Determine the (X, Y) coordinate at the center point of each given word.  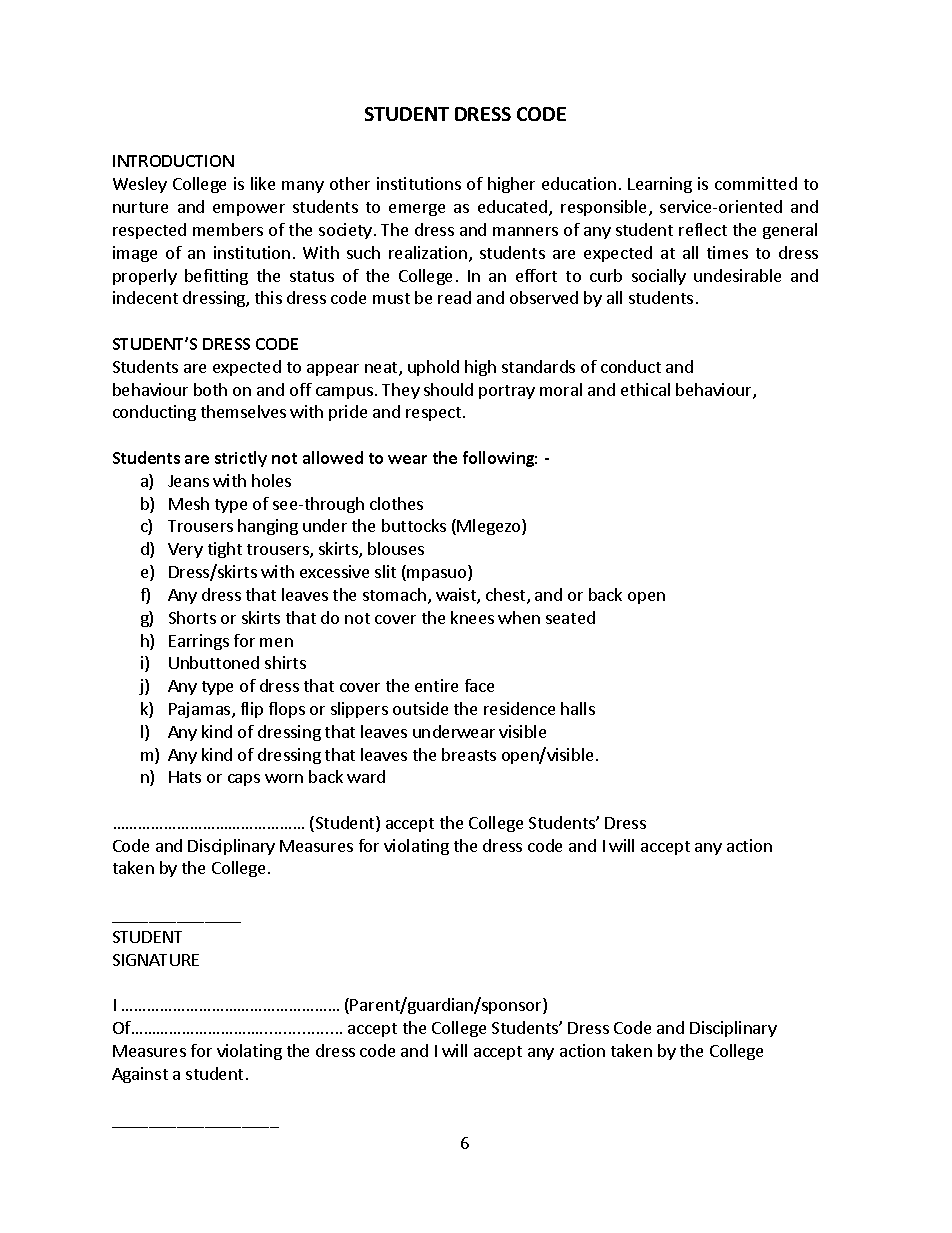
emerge (417, 210)
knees (472, 617)
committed (756, 183)
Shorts (192, 617)
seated (570, 617)
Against (140, 1075)
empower (249, 210)
